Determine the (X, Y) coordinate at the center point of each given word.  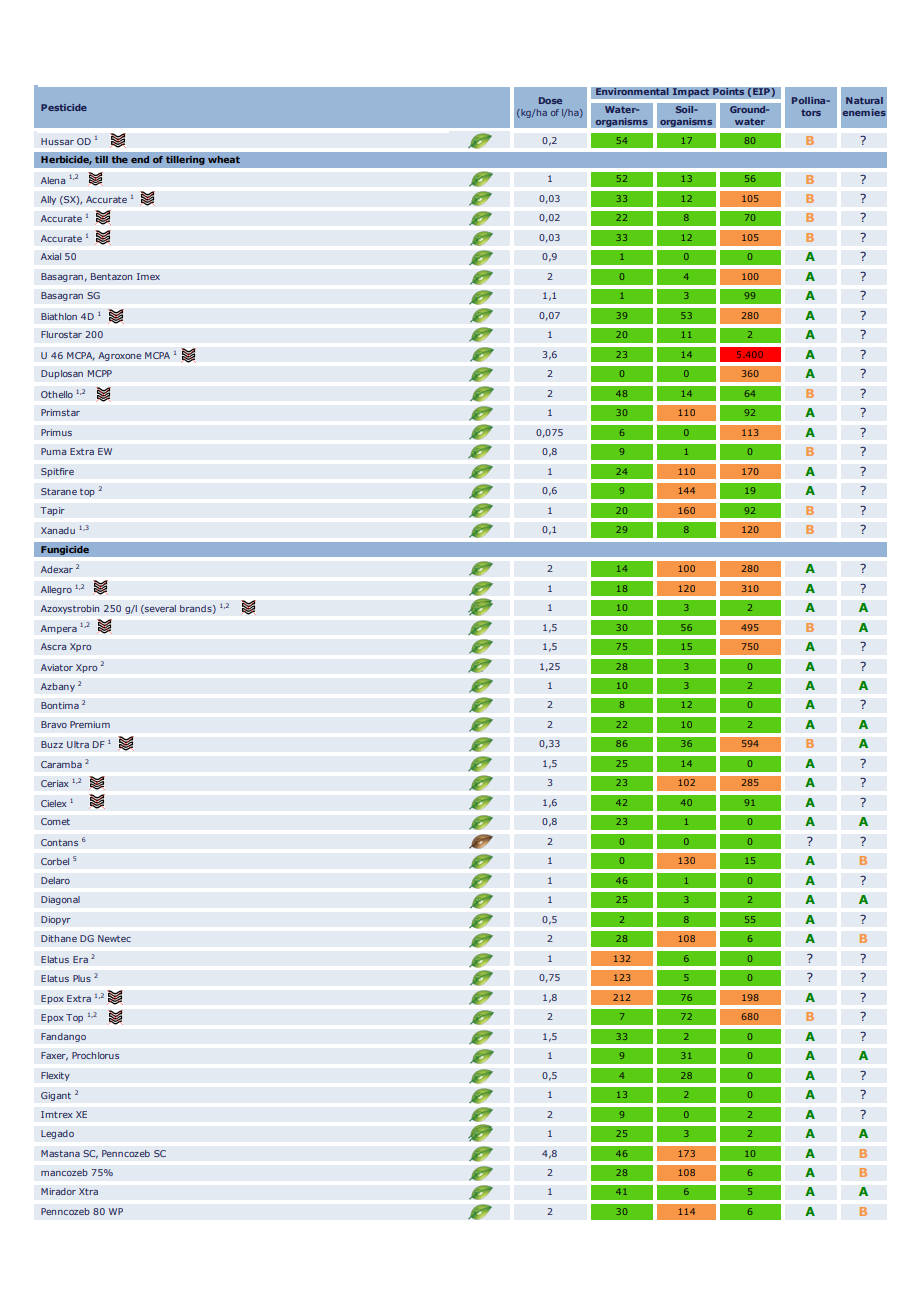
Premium (90, 724)
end (140, 159)
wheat (224, 159)
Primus (56, 432)
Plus (82, 978)
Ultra (78, 744)
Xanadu (58, 530)
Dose (550, 100)
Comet (55, 821)
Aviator (57, 667)
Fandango (63, 1037)
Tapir (52, 511)
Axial (51, 256)
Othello (57, 394)
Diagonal (60, 900)
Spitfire (57, 472)
